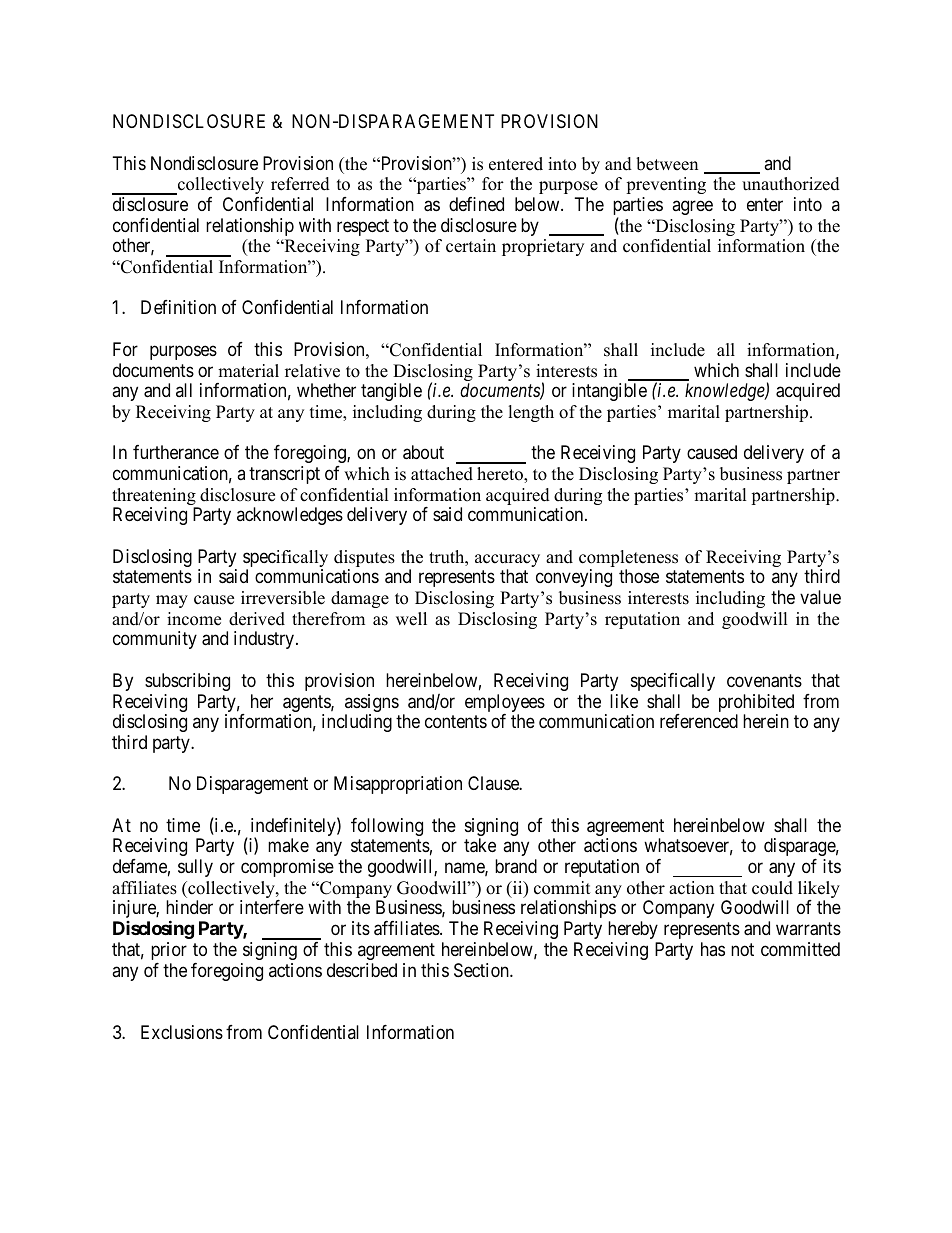 Image resolution: width=952 pixels, height=1233 pixels. What do you see at coordinates (182, 1032) in the page?
I see `Exclusions` at bounding box center [182, 1032].
